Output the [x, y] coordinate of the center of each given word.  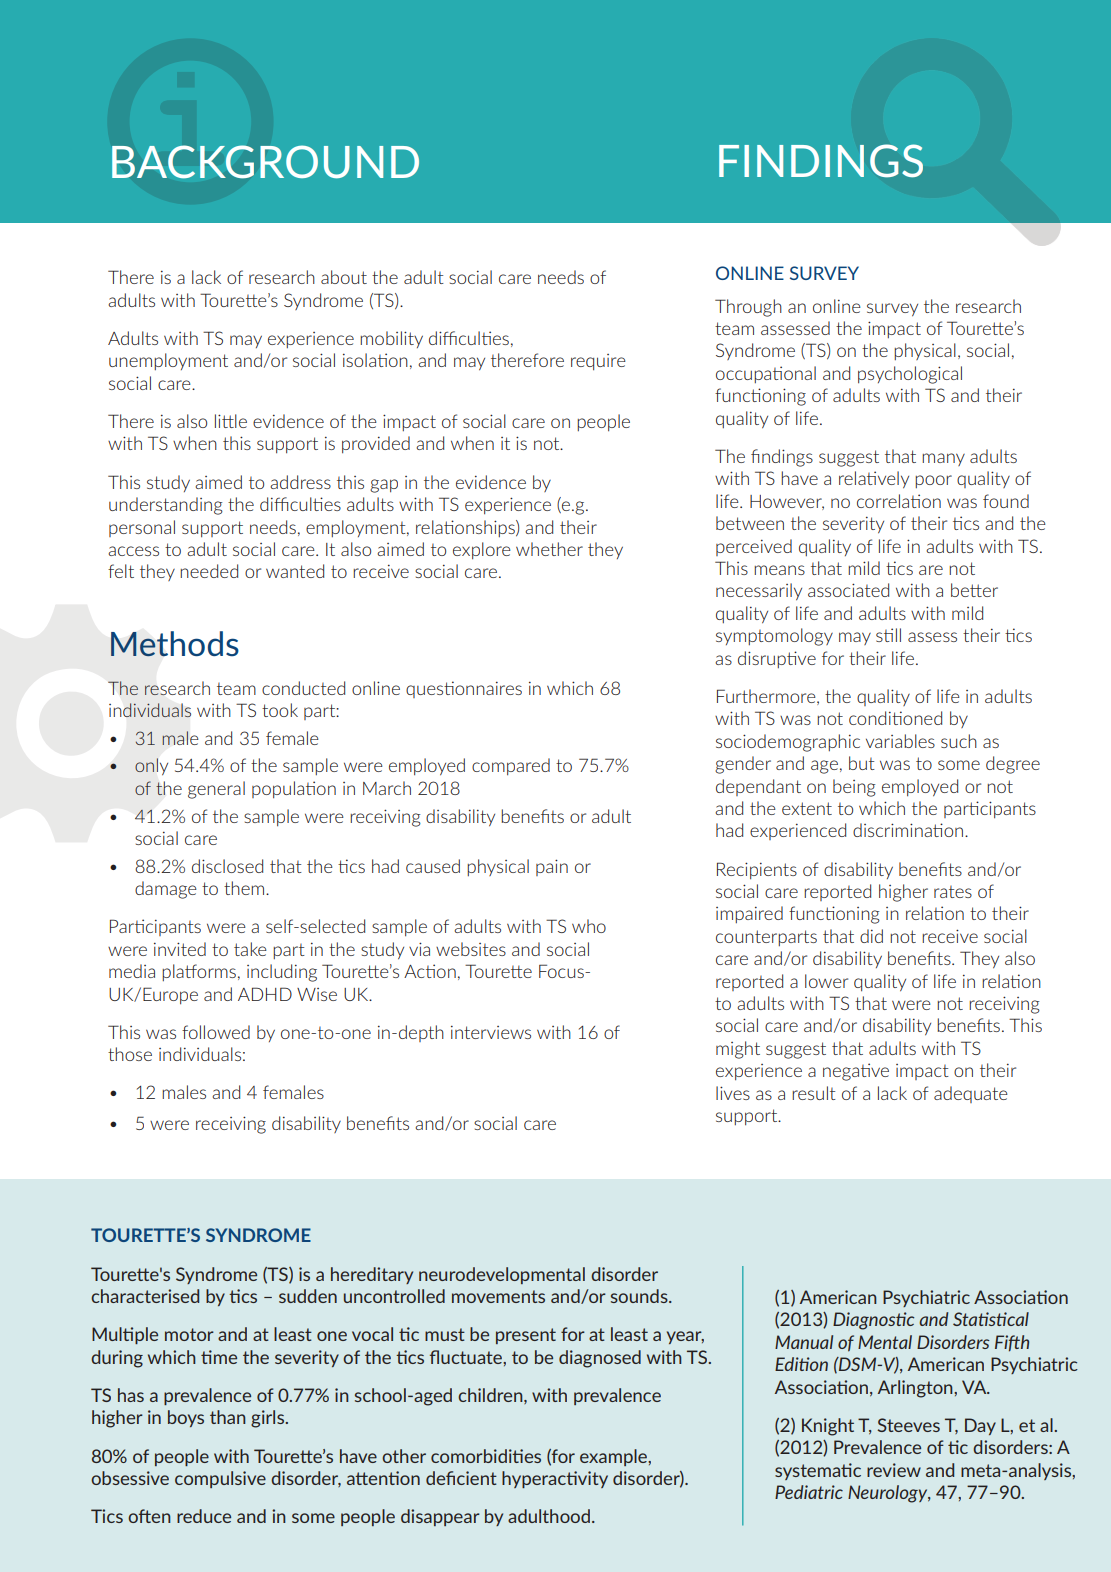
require [598, 362]
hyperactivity [555, 1479]
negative [856, 1072]
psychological [910, 375]
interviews [491, 1032]
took [280, 710]
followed [216, 1032]
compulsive [220, 1479]
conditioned [895, 718]
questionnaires [464, 689]
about [344, 277]
